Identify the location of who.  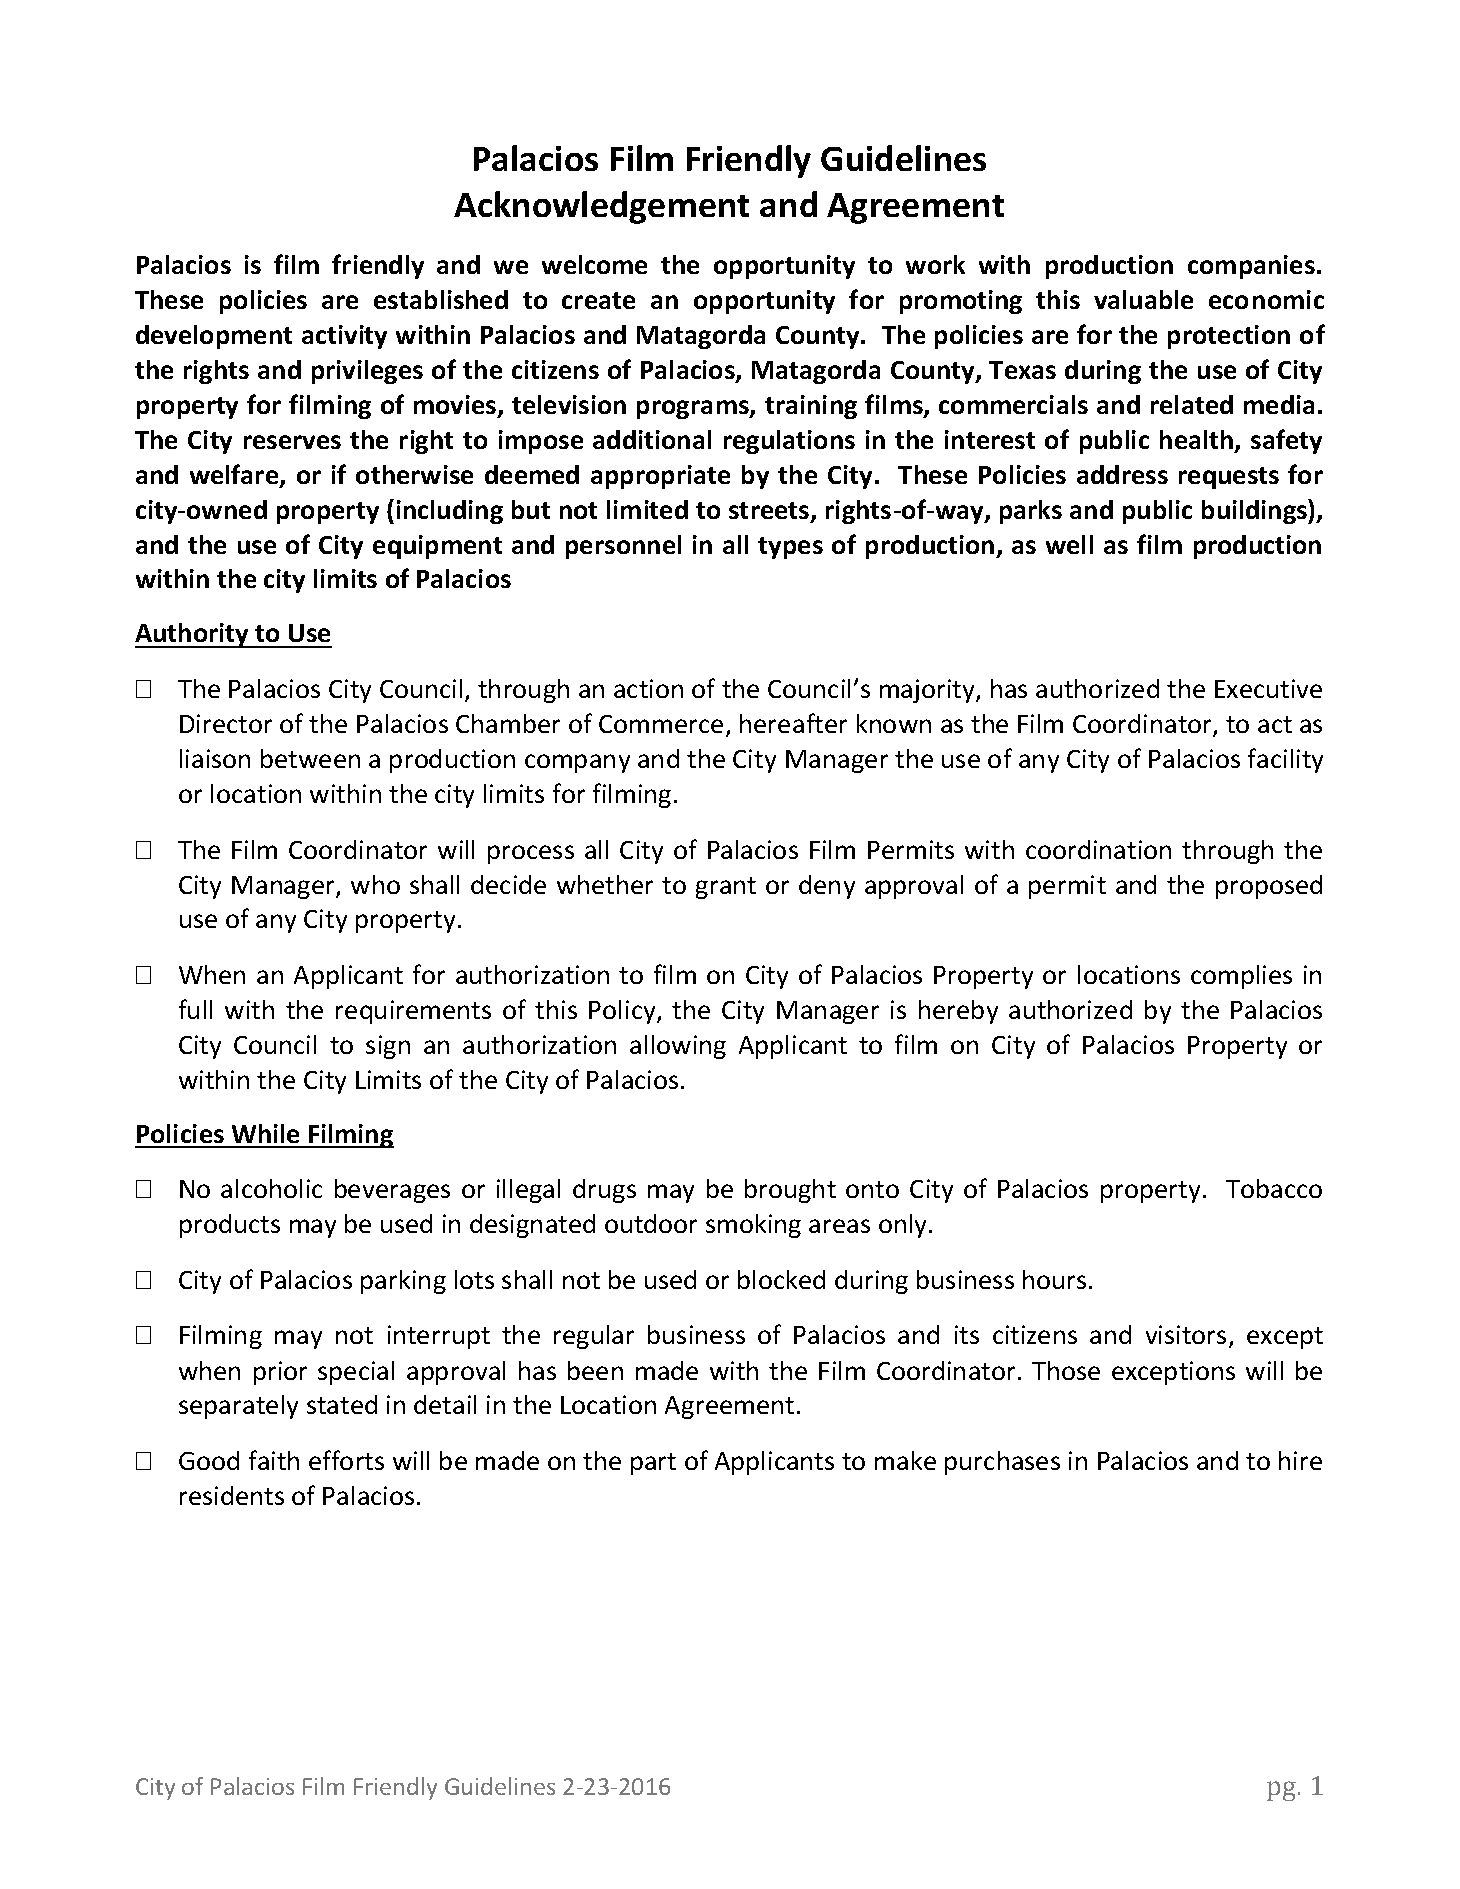
(375, 884).
